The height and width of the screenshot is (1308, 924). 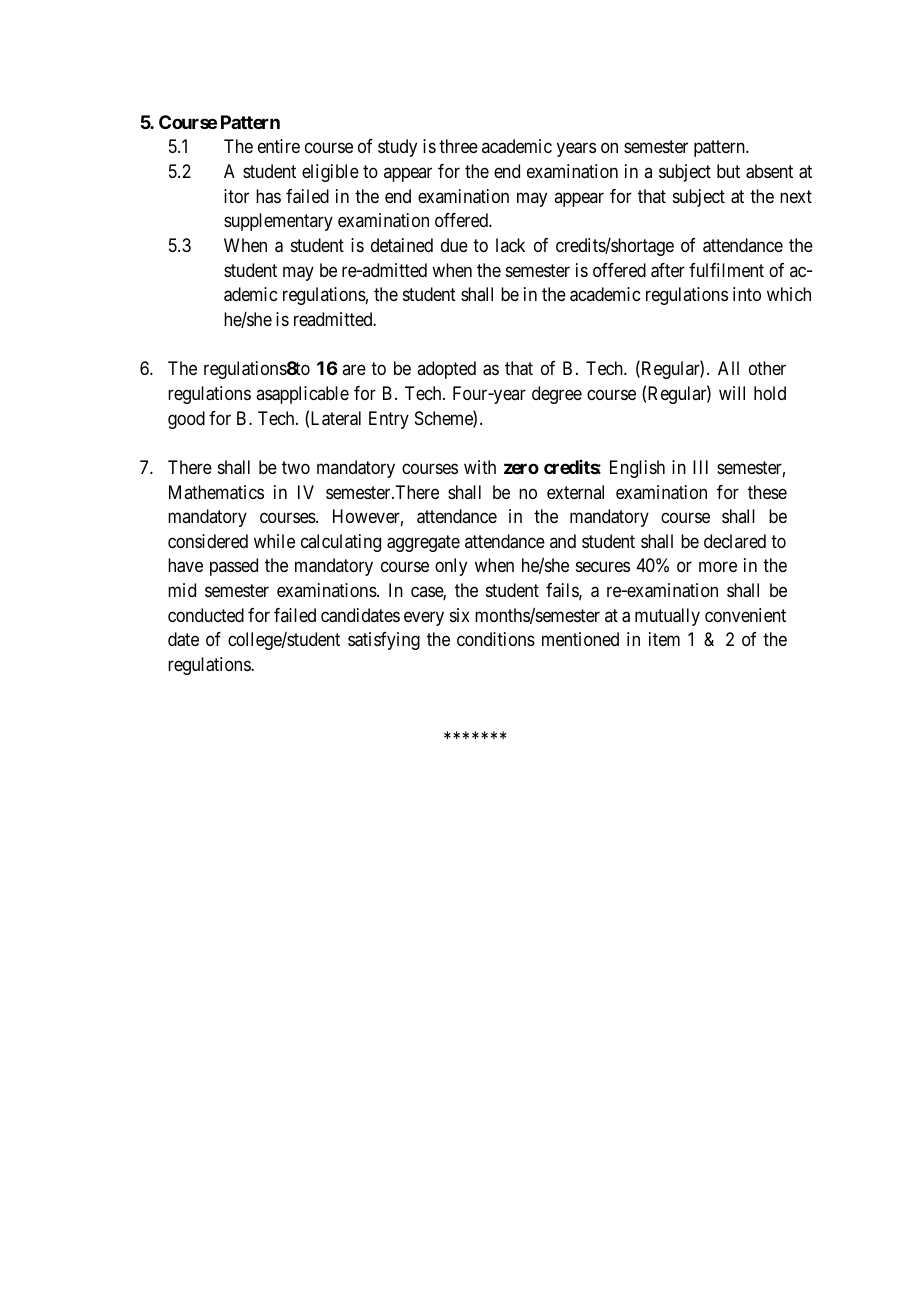 What do you see at coordinates (402, 245) in the screenshot?
I see `detained` at bounding box center [402, 245].
